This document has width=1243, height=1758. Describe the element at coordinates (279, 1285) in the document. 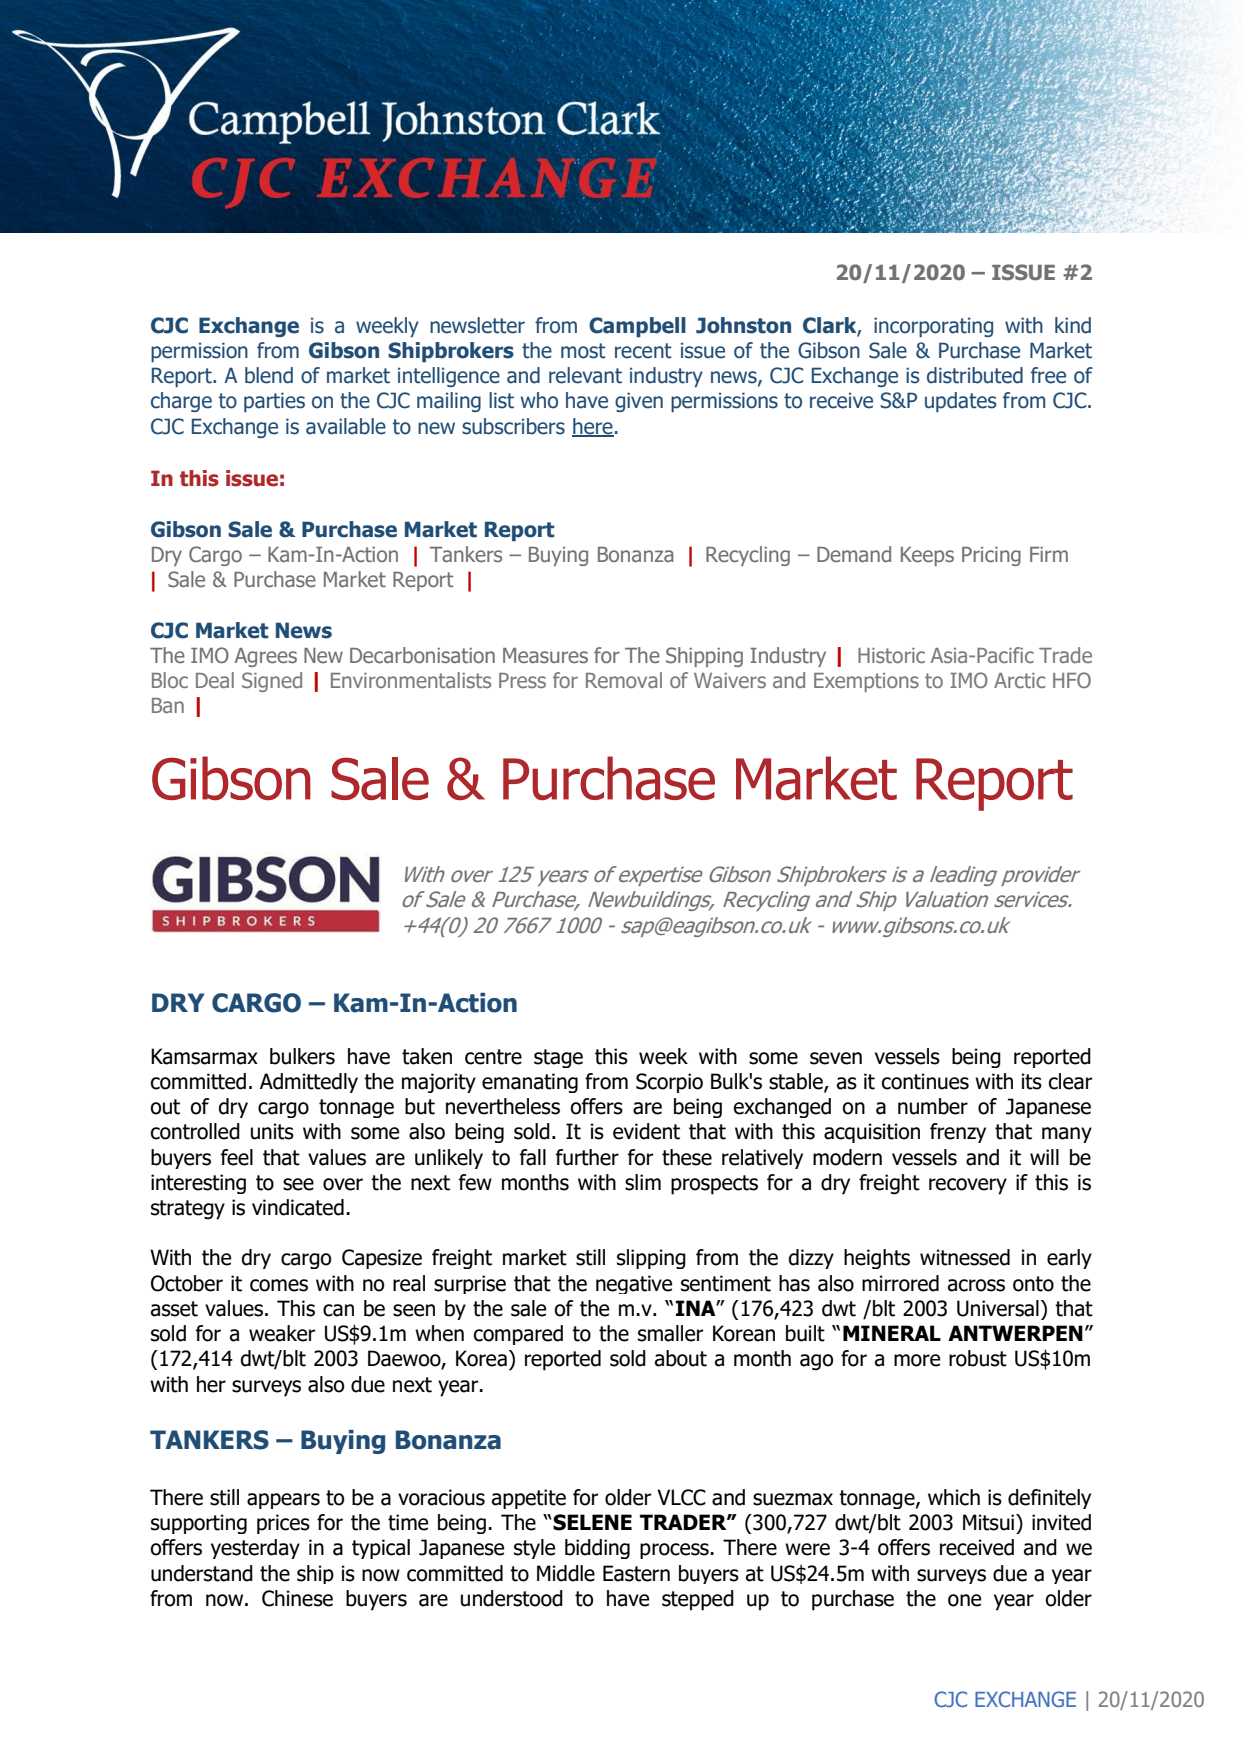

I see `comes` at that location.
